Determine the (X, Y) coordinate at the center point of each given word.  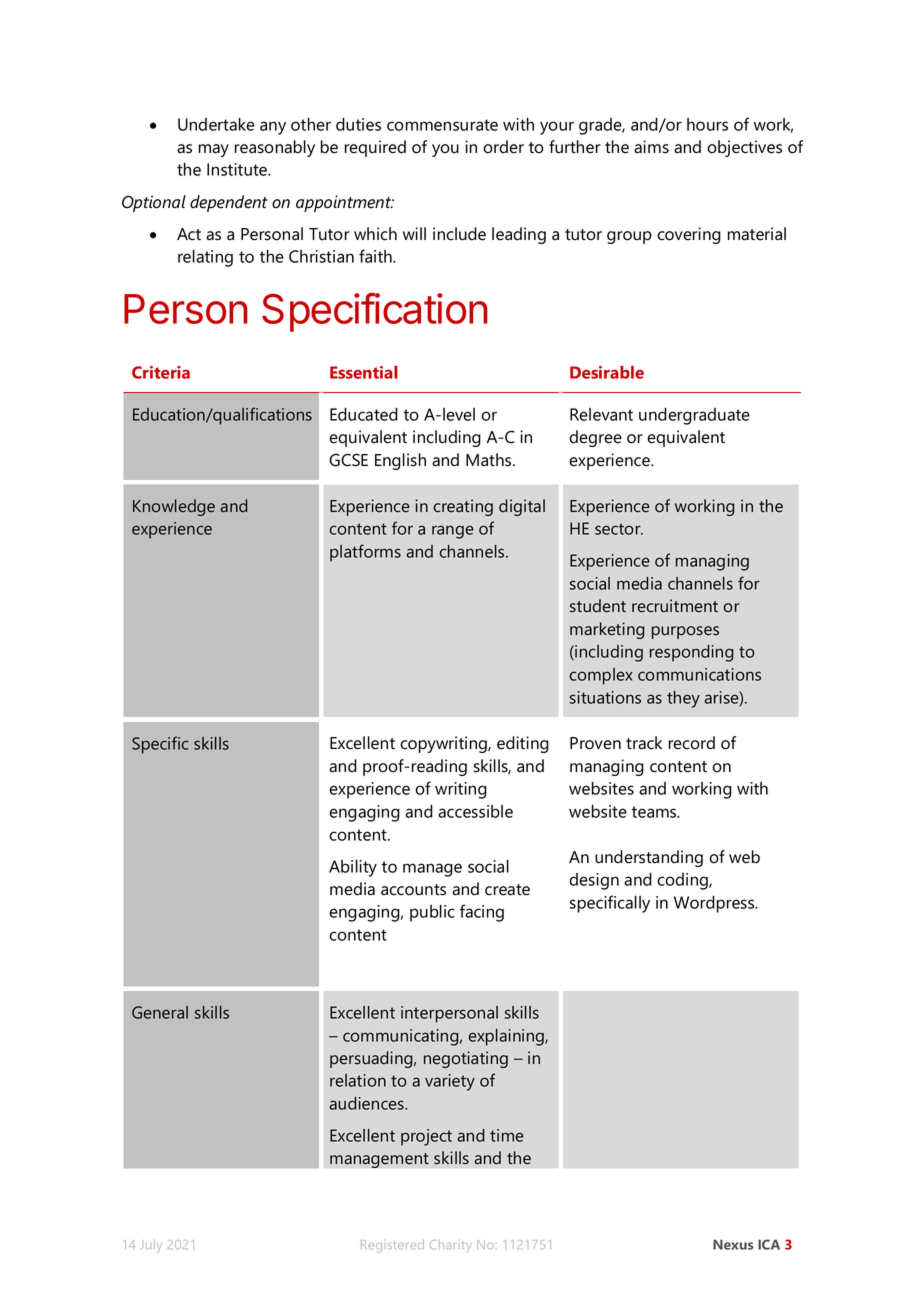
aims (651, 147)
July (152, 1246)
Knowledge (174, 507)
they (683, 699)
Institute (238, 169)
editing (523, 744)
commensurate (442, 125)
